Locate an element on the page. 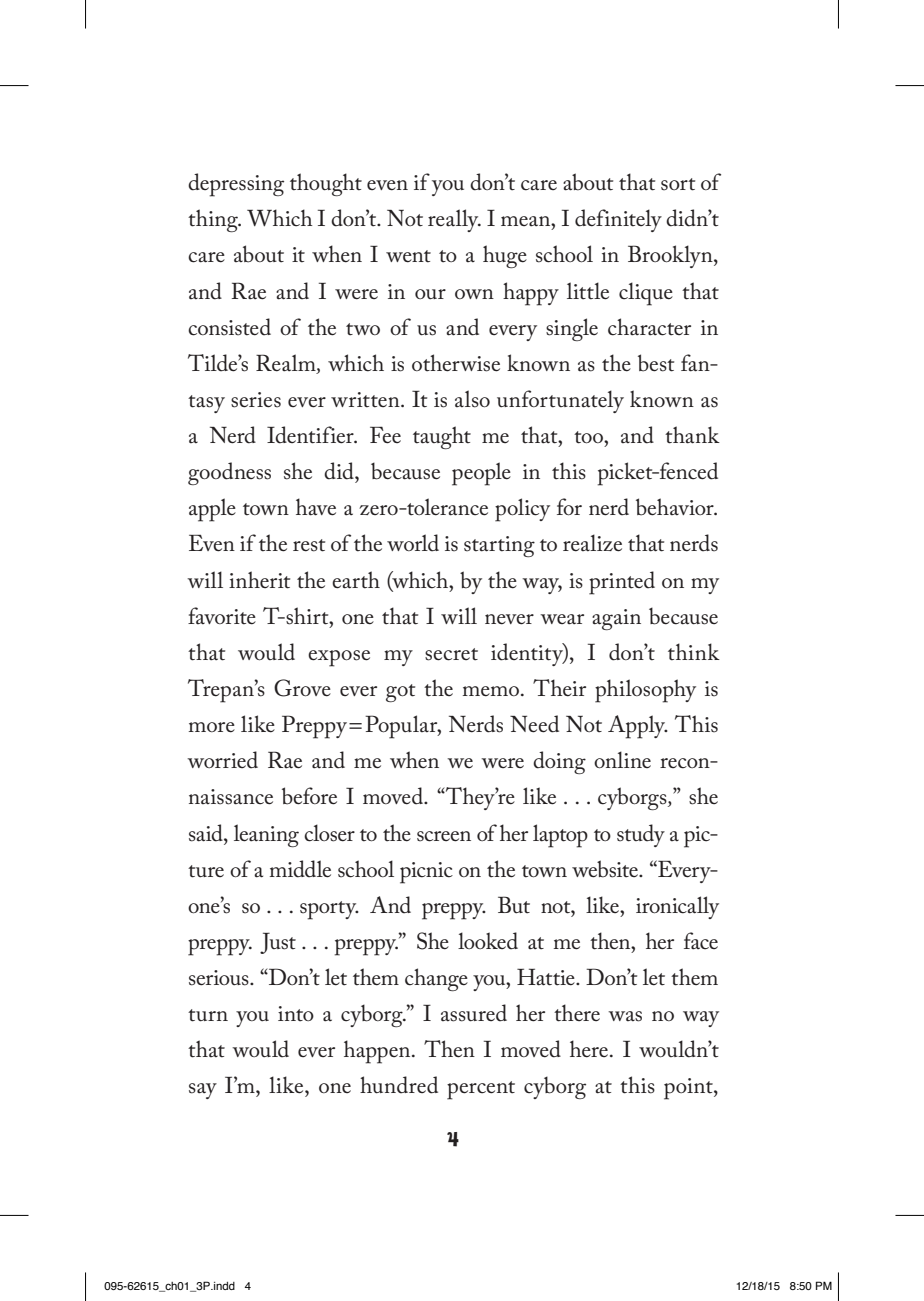  percent is located at coordinates (481, 1090).
